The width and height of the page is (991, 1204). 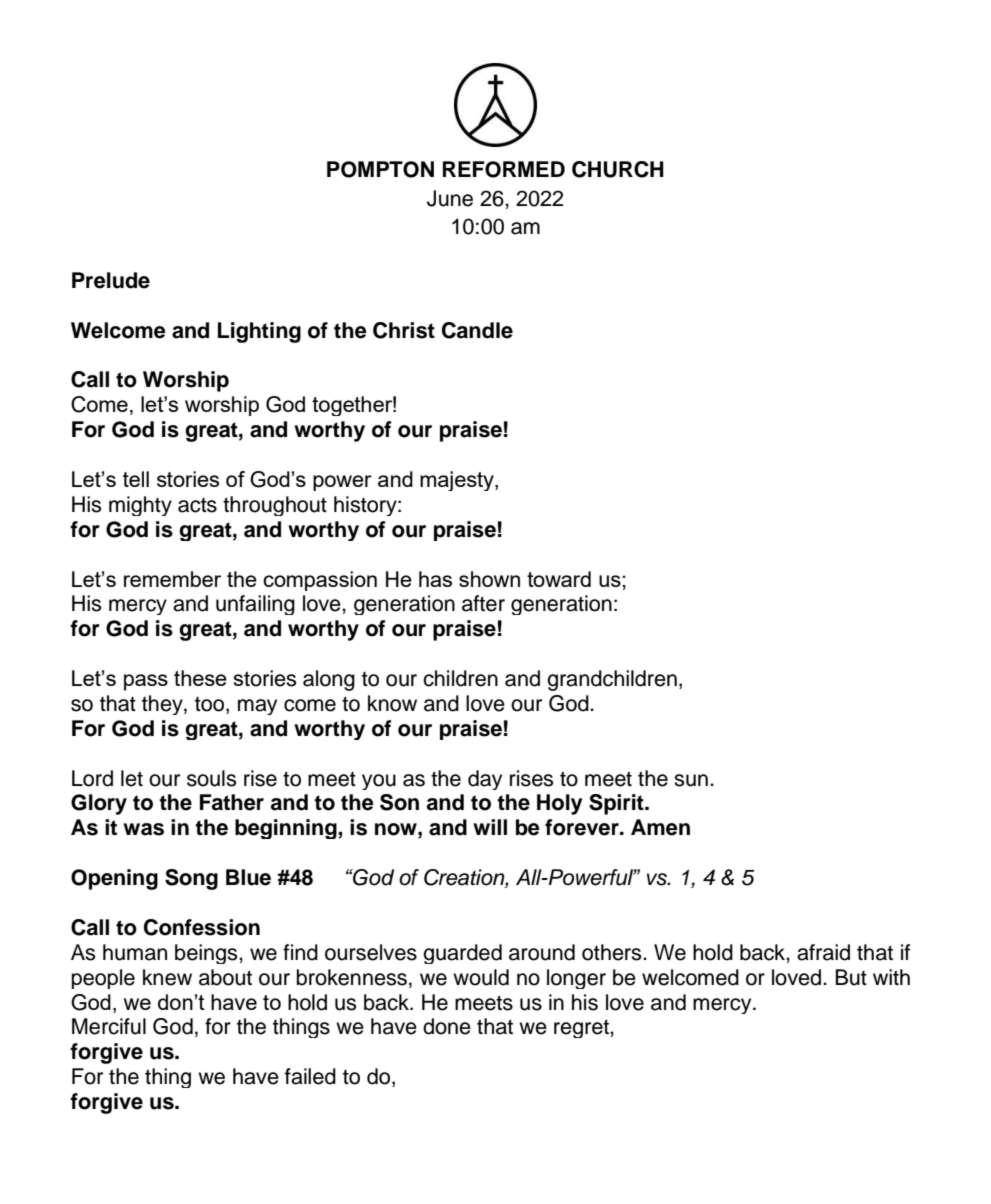 What do you see at coordinates (450, 198) in the page?
I see `June` at bounding box center [450, 198].
